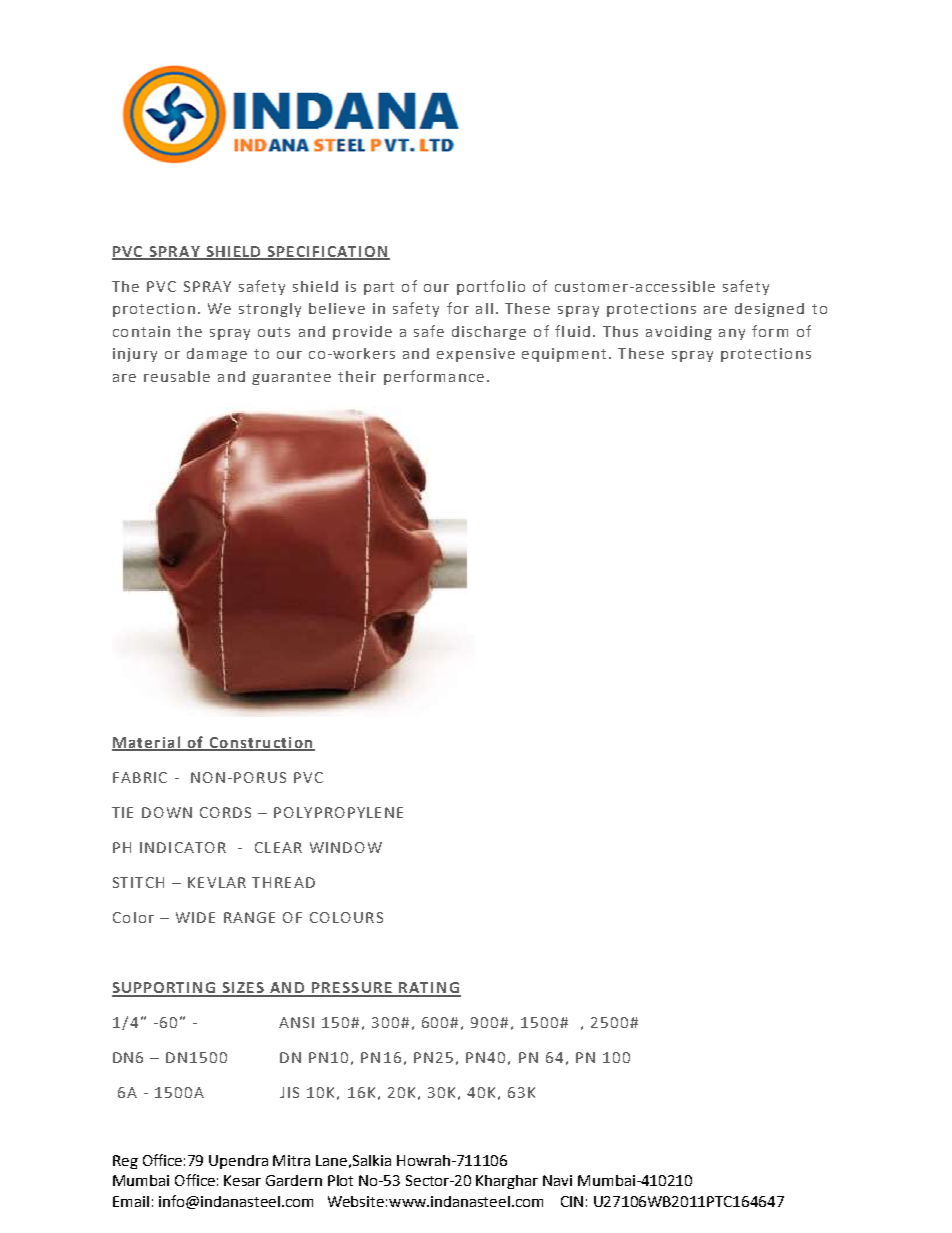  What do you see at coordinates (732, 334) in the screenshot?
I see `any` at bounding box center [732, 334].
